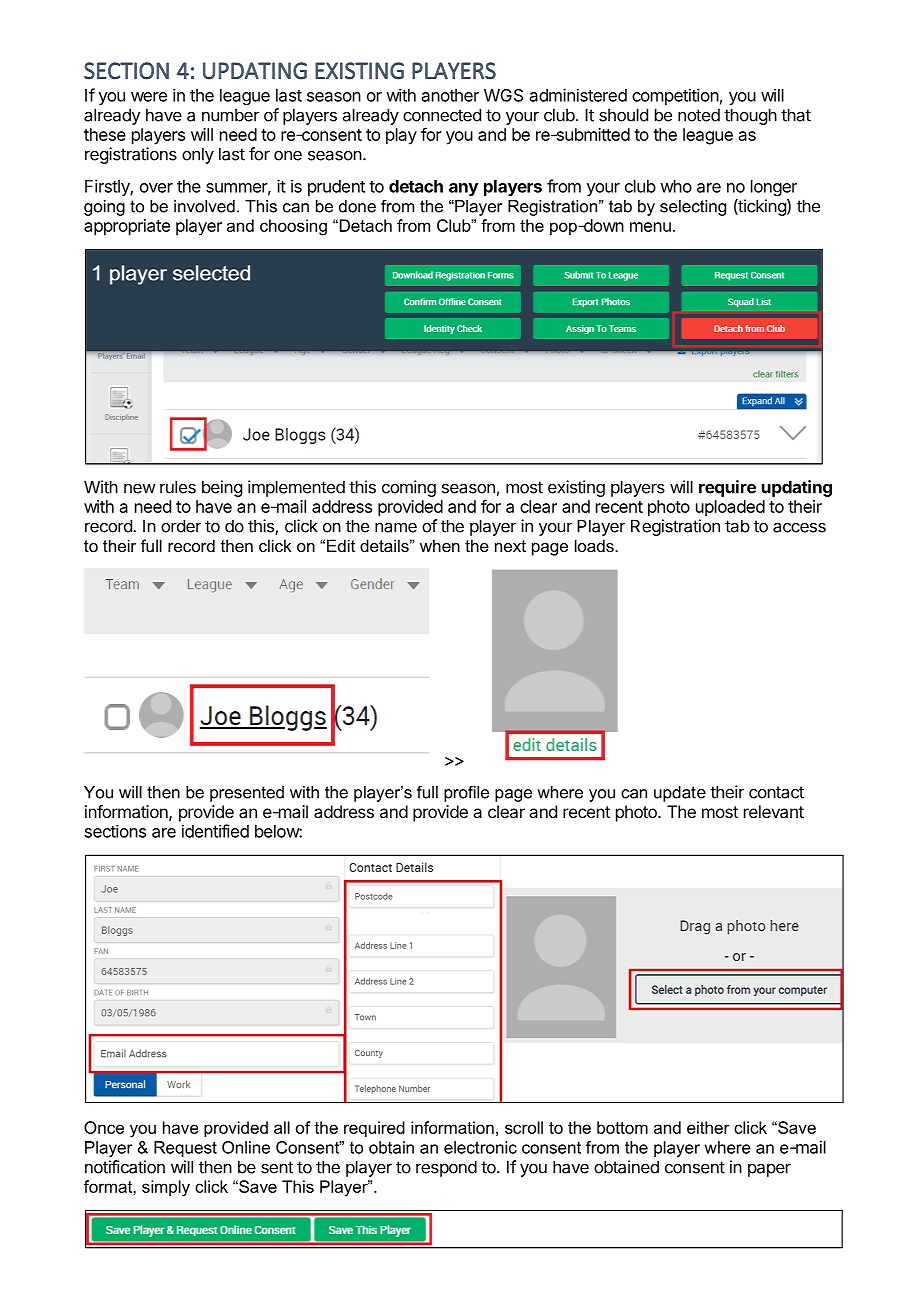 Image resolution: width=924 pixels, height=1308 pixels. Describe the element at coordinates (215, 831) in the screenshot. I see `identified` at that location.
